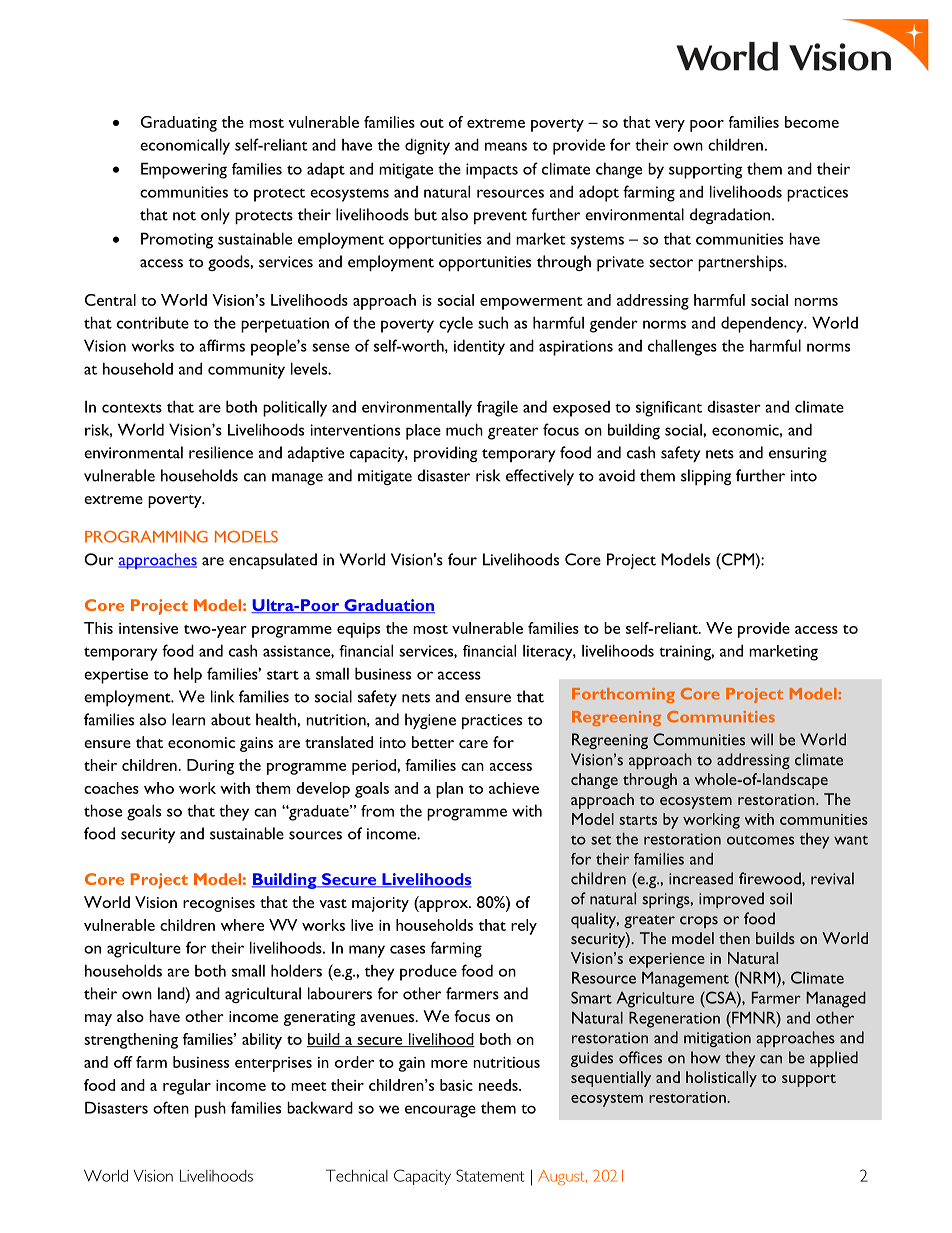 The height and width of the screenshot is (1233, 952). Describe the element at coordinates (721, 1079) in the screenshot. I see `holistically` at that location.
